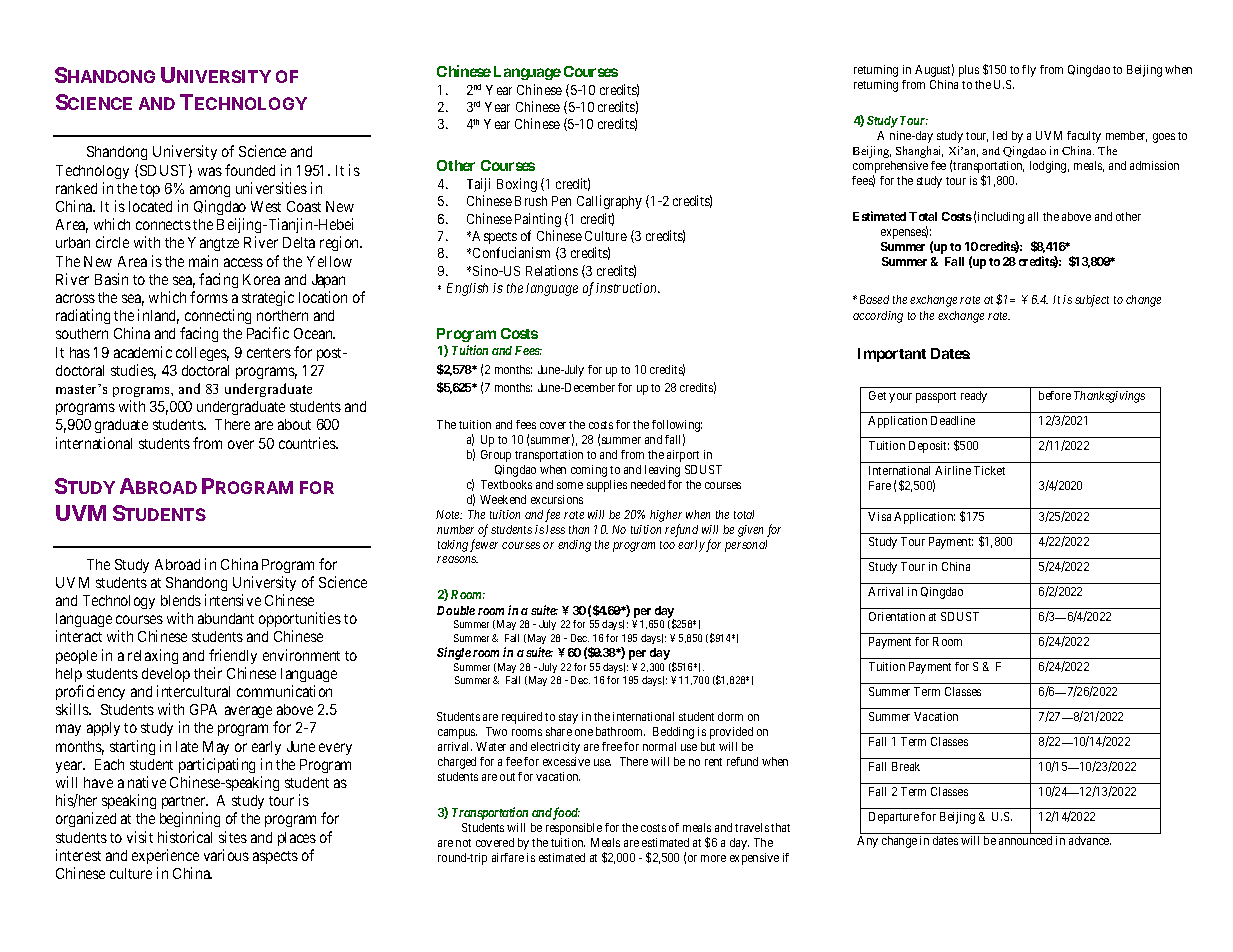 The width and height of the image is (1233, 952). What do you see at coordinates (1090, 840) in the image?
I see `advance` at bounding box center [1090, 840].
